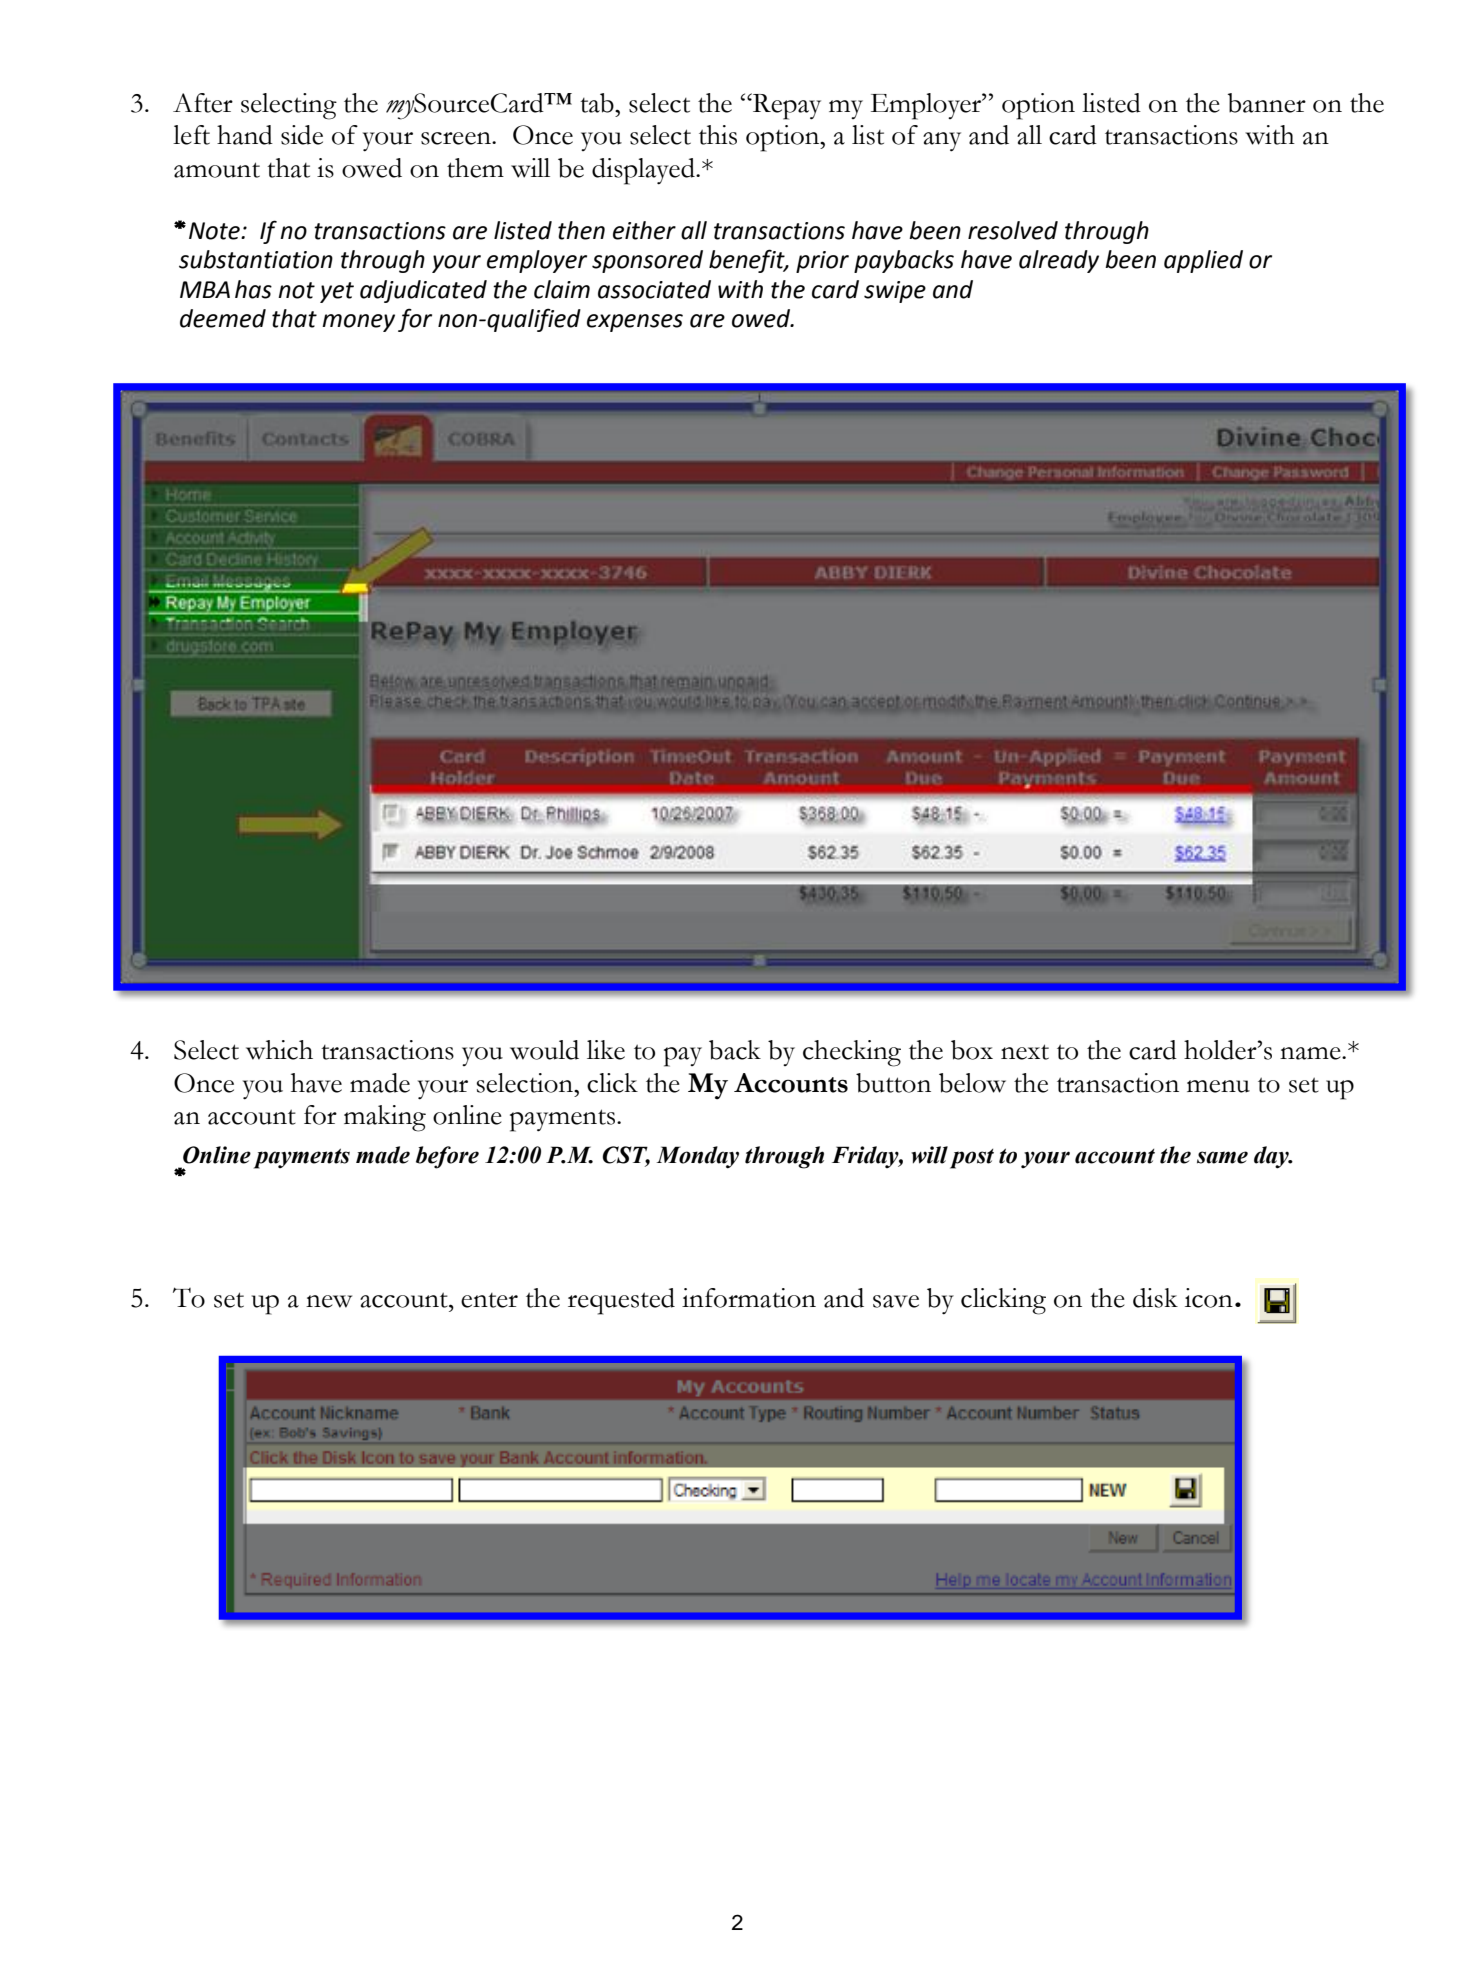 The image size is (1475, 1969). What do you see at coordinates (1059, 261) in the page?
I see `already` at bounding box center [1059, 261].
